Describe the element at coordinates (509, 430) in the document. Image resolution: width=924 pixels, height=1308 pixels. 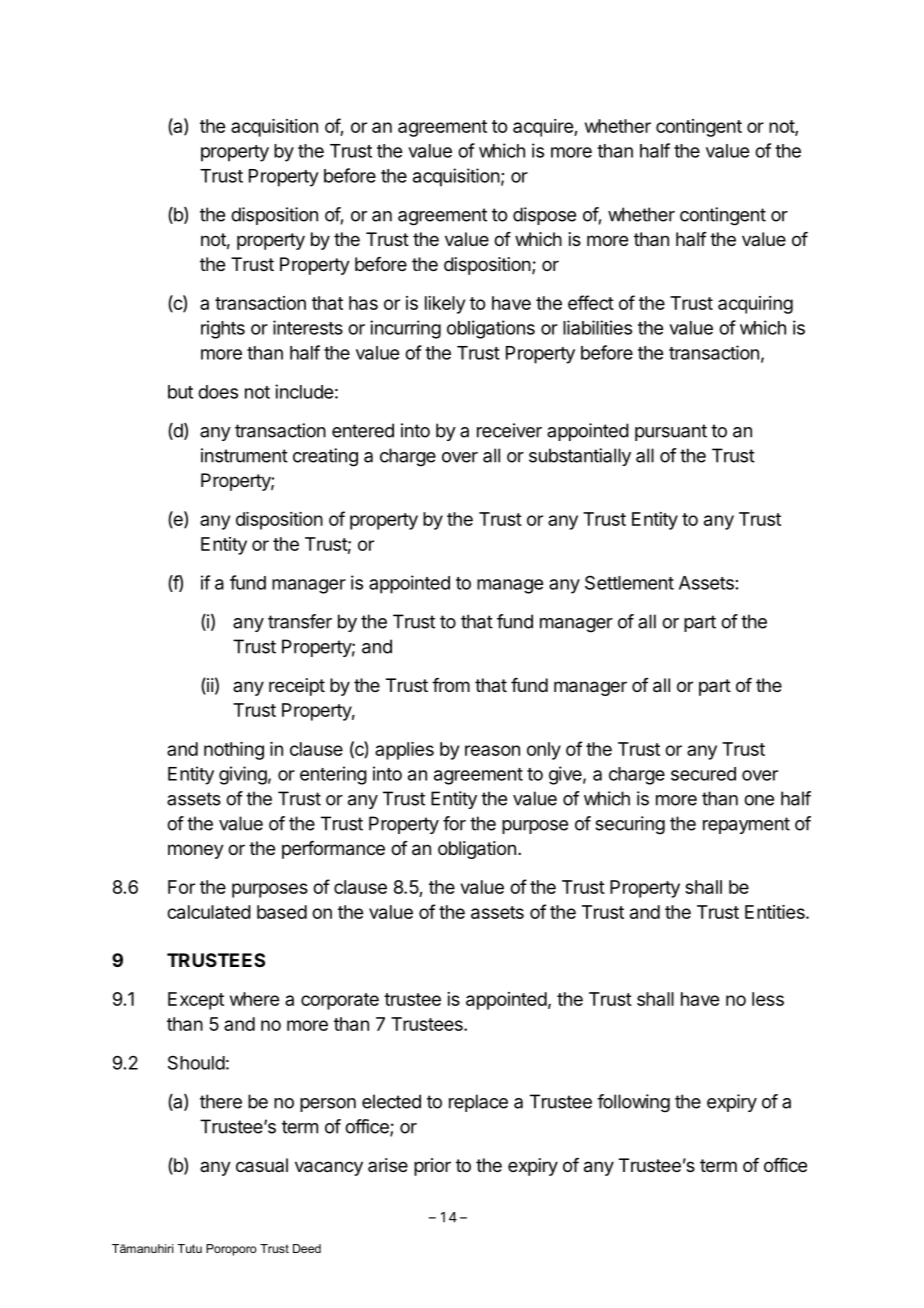
I see `receiver` at that location.
